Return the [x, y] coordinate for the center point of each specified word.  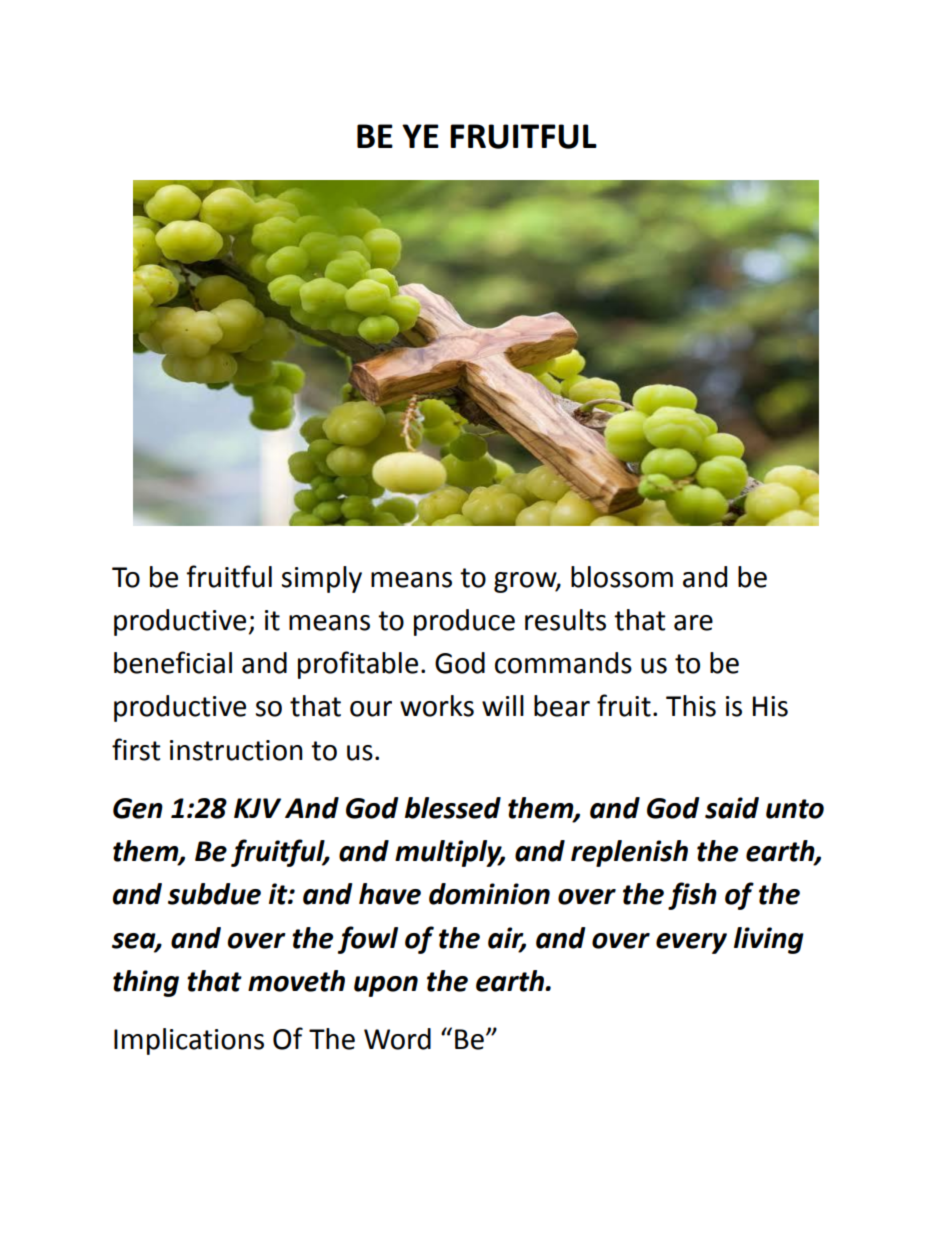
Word [397, 1039]
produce [464, 622]
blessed [453, 808]
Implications [189, 1041]
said [732, 808]
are [693, 623]
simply [322, 579]
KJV [257, 808]
